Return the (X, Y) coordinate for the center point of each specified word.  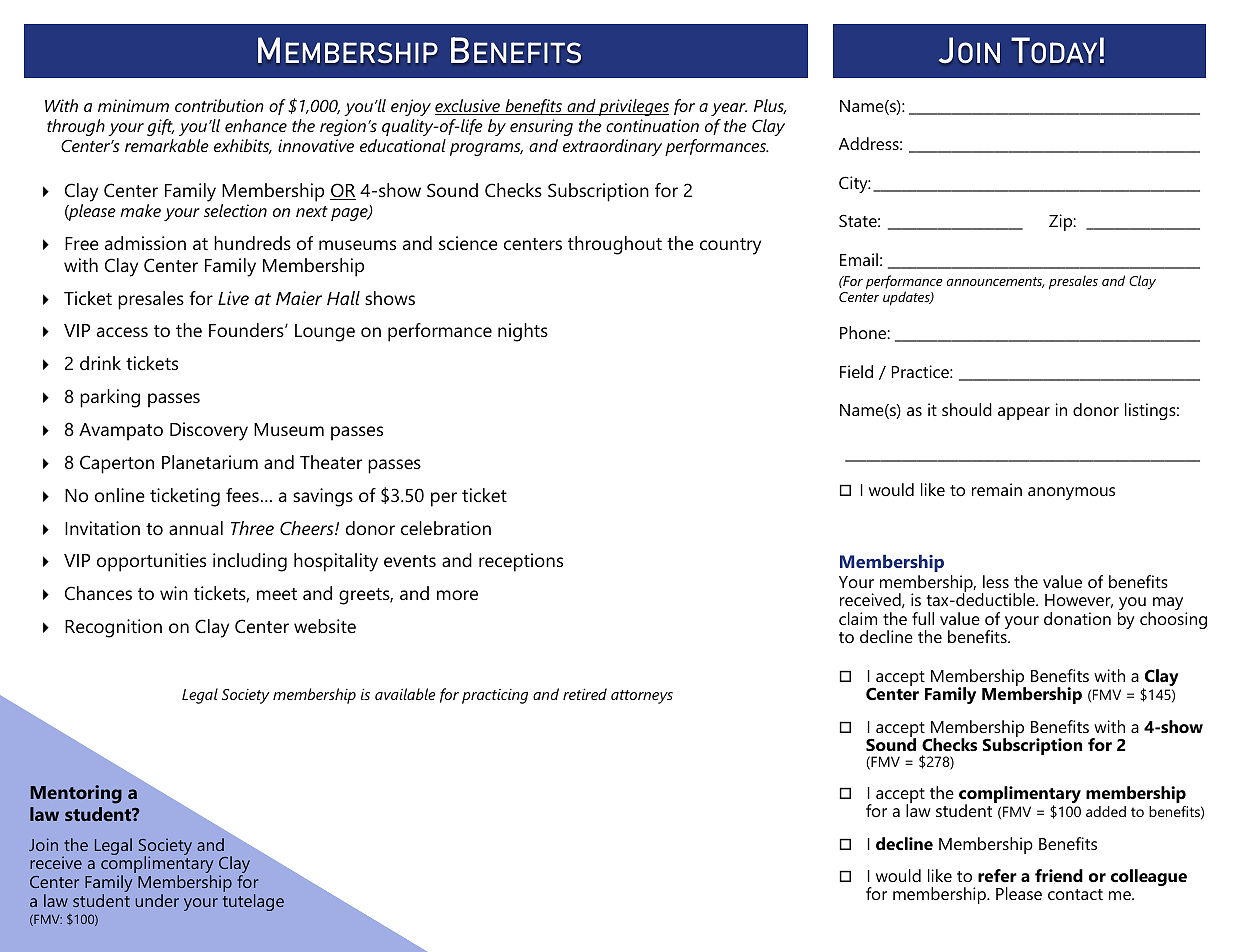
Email (859, 259)
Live (233, 298)
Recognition (113, 628)
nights (523, 332)
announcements (995, 282)
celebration (446, 528)
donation (1077, 618)
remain (997, 489)
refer (997, 875)
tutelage (253, 902)
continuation (652, 125)
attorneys (642, 697)
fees (242, 495)
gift (160, 127)
